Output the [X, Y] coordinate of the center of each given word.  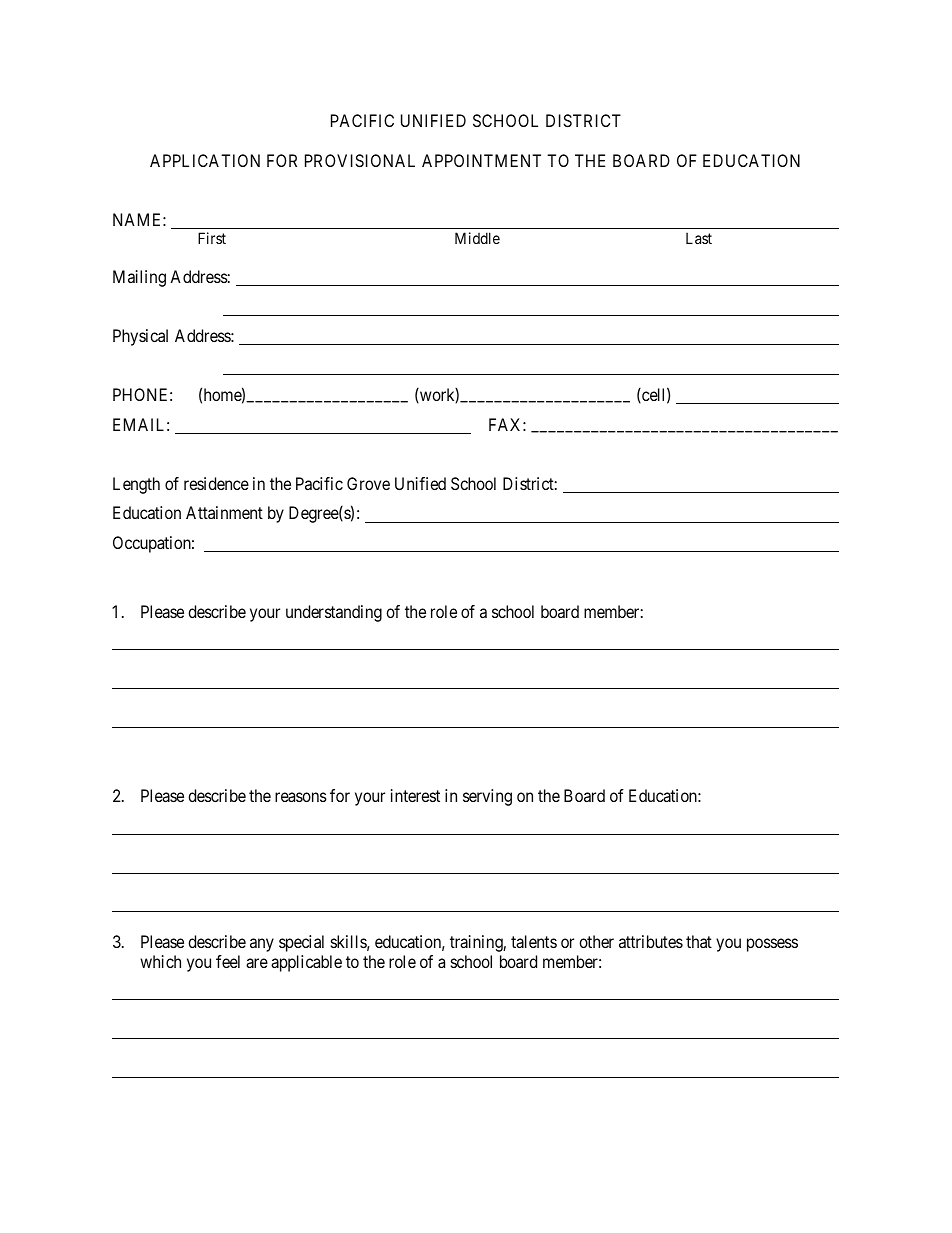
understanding [334, 613]
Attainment [224, 512]
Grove [368, 483]
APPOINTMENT [481, 160]
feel [228, 961]
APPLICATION [205, 160]
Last [699, 238]
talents [534, 941]
